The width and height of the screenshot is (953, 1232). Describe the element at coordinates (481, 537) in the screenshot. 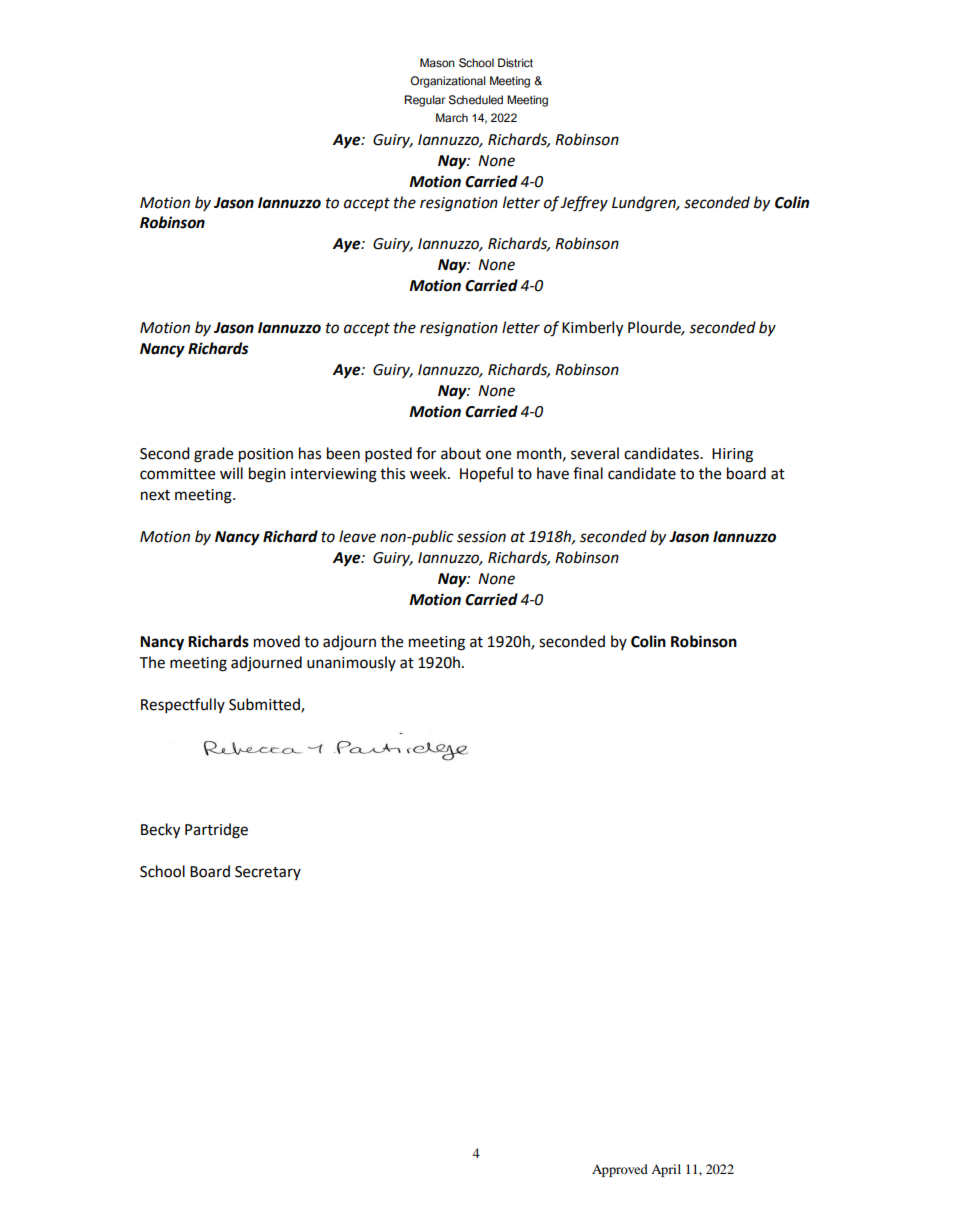

I see `session` at that location.
